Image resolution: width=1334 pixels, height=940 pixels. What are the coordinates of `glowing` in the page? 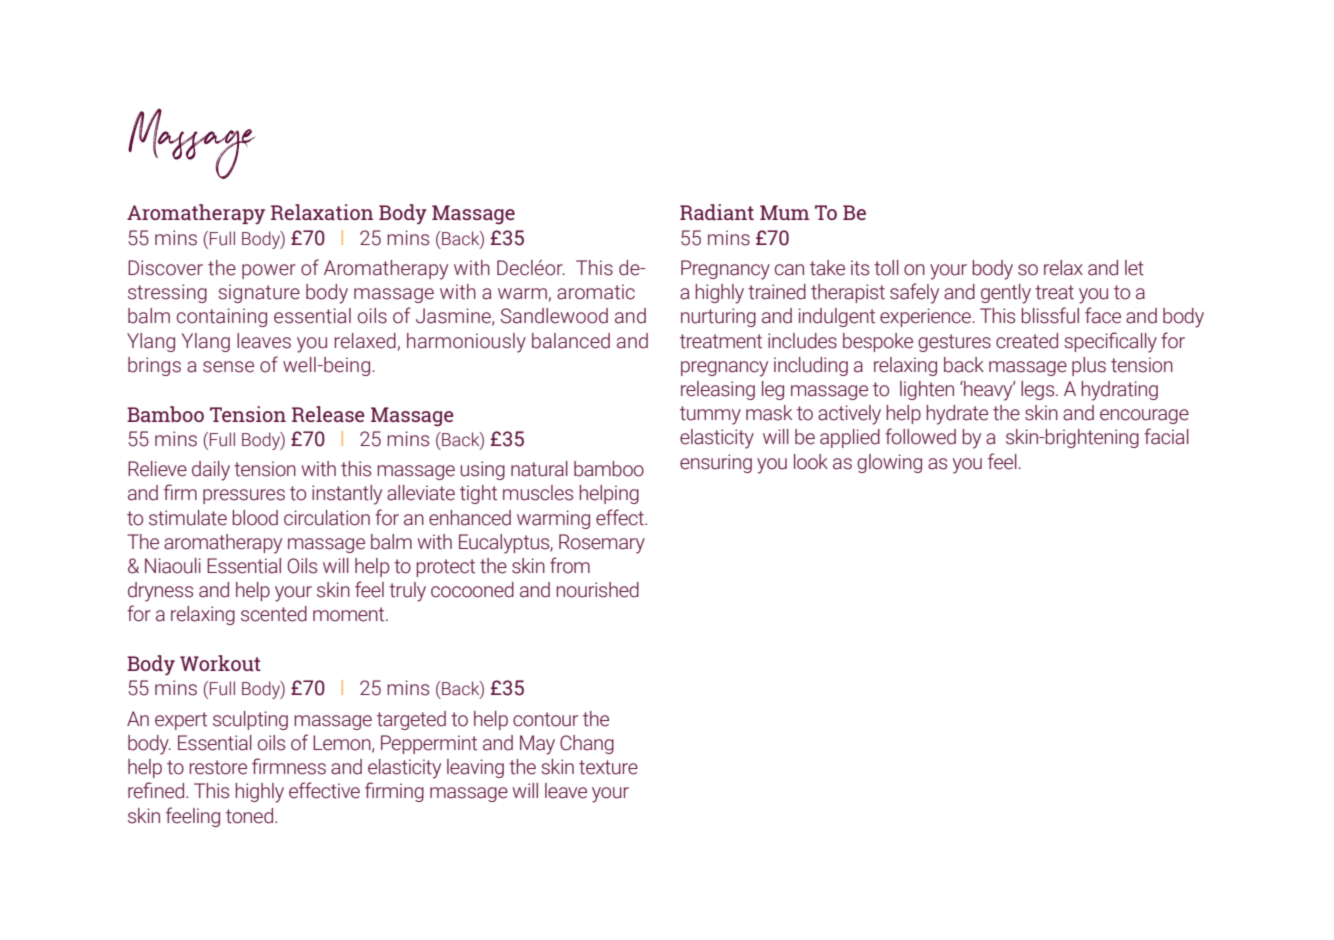 It's located at (889, 463).
